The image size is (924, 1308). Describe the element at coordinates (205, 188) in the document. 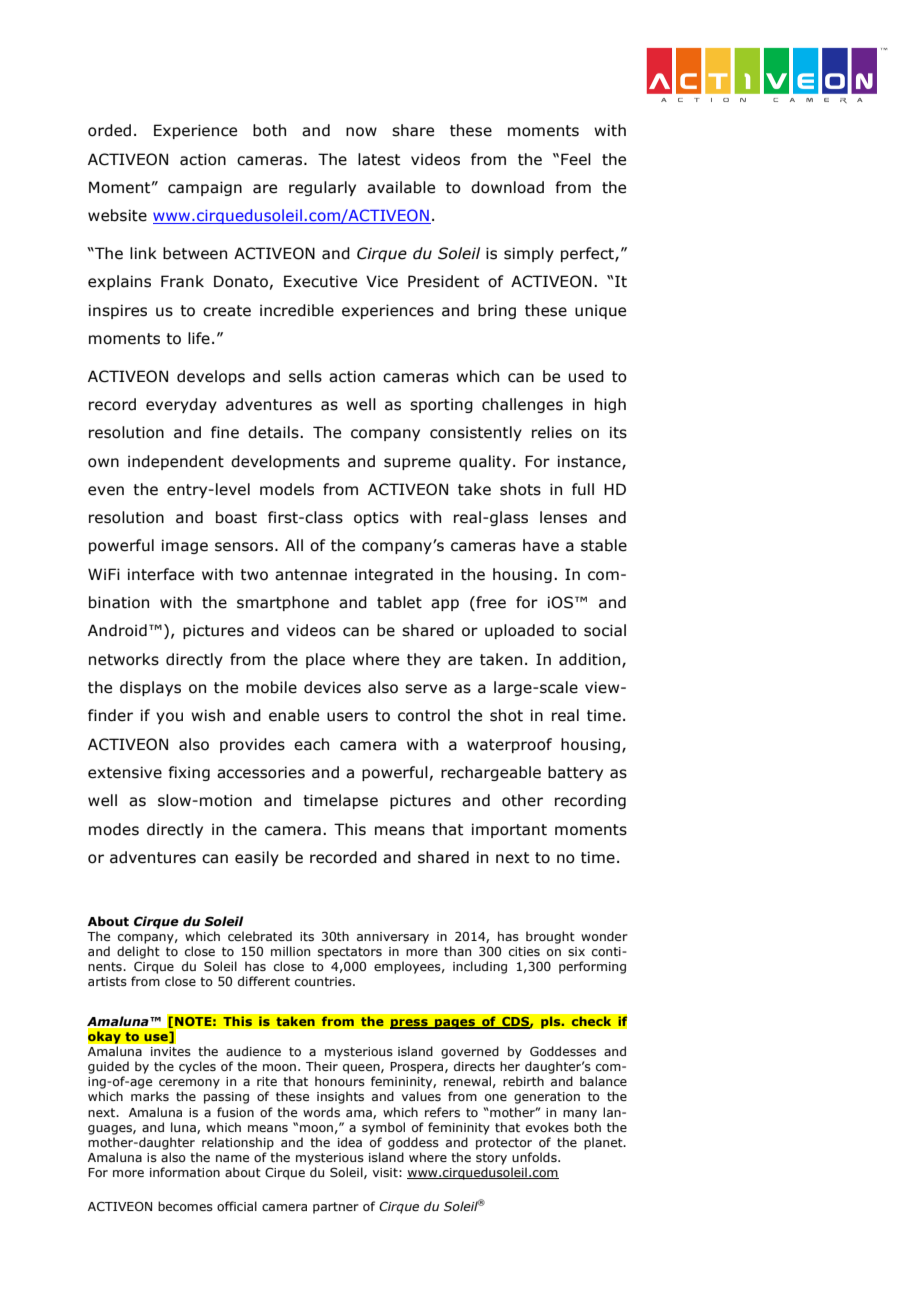

I see `campaign` at that location.
